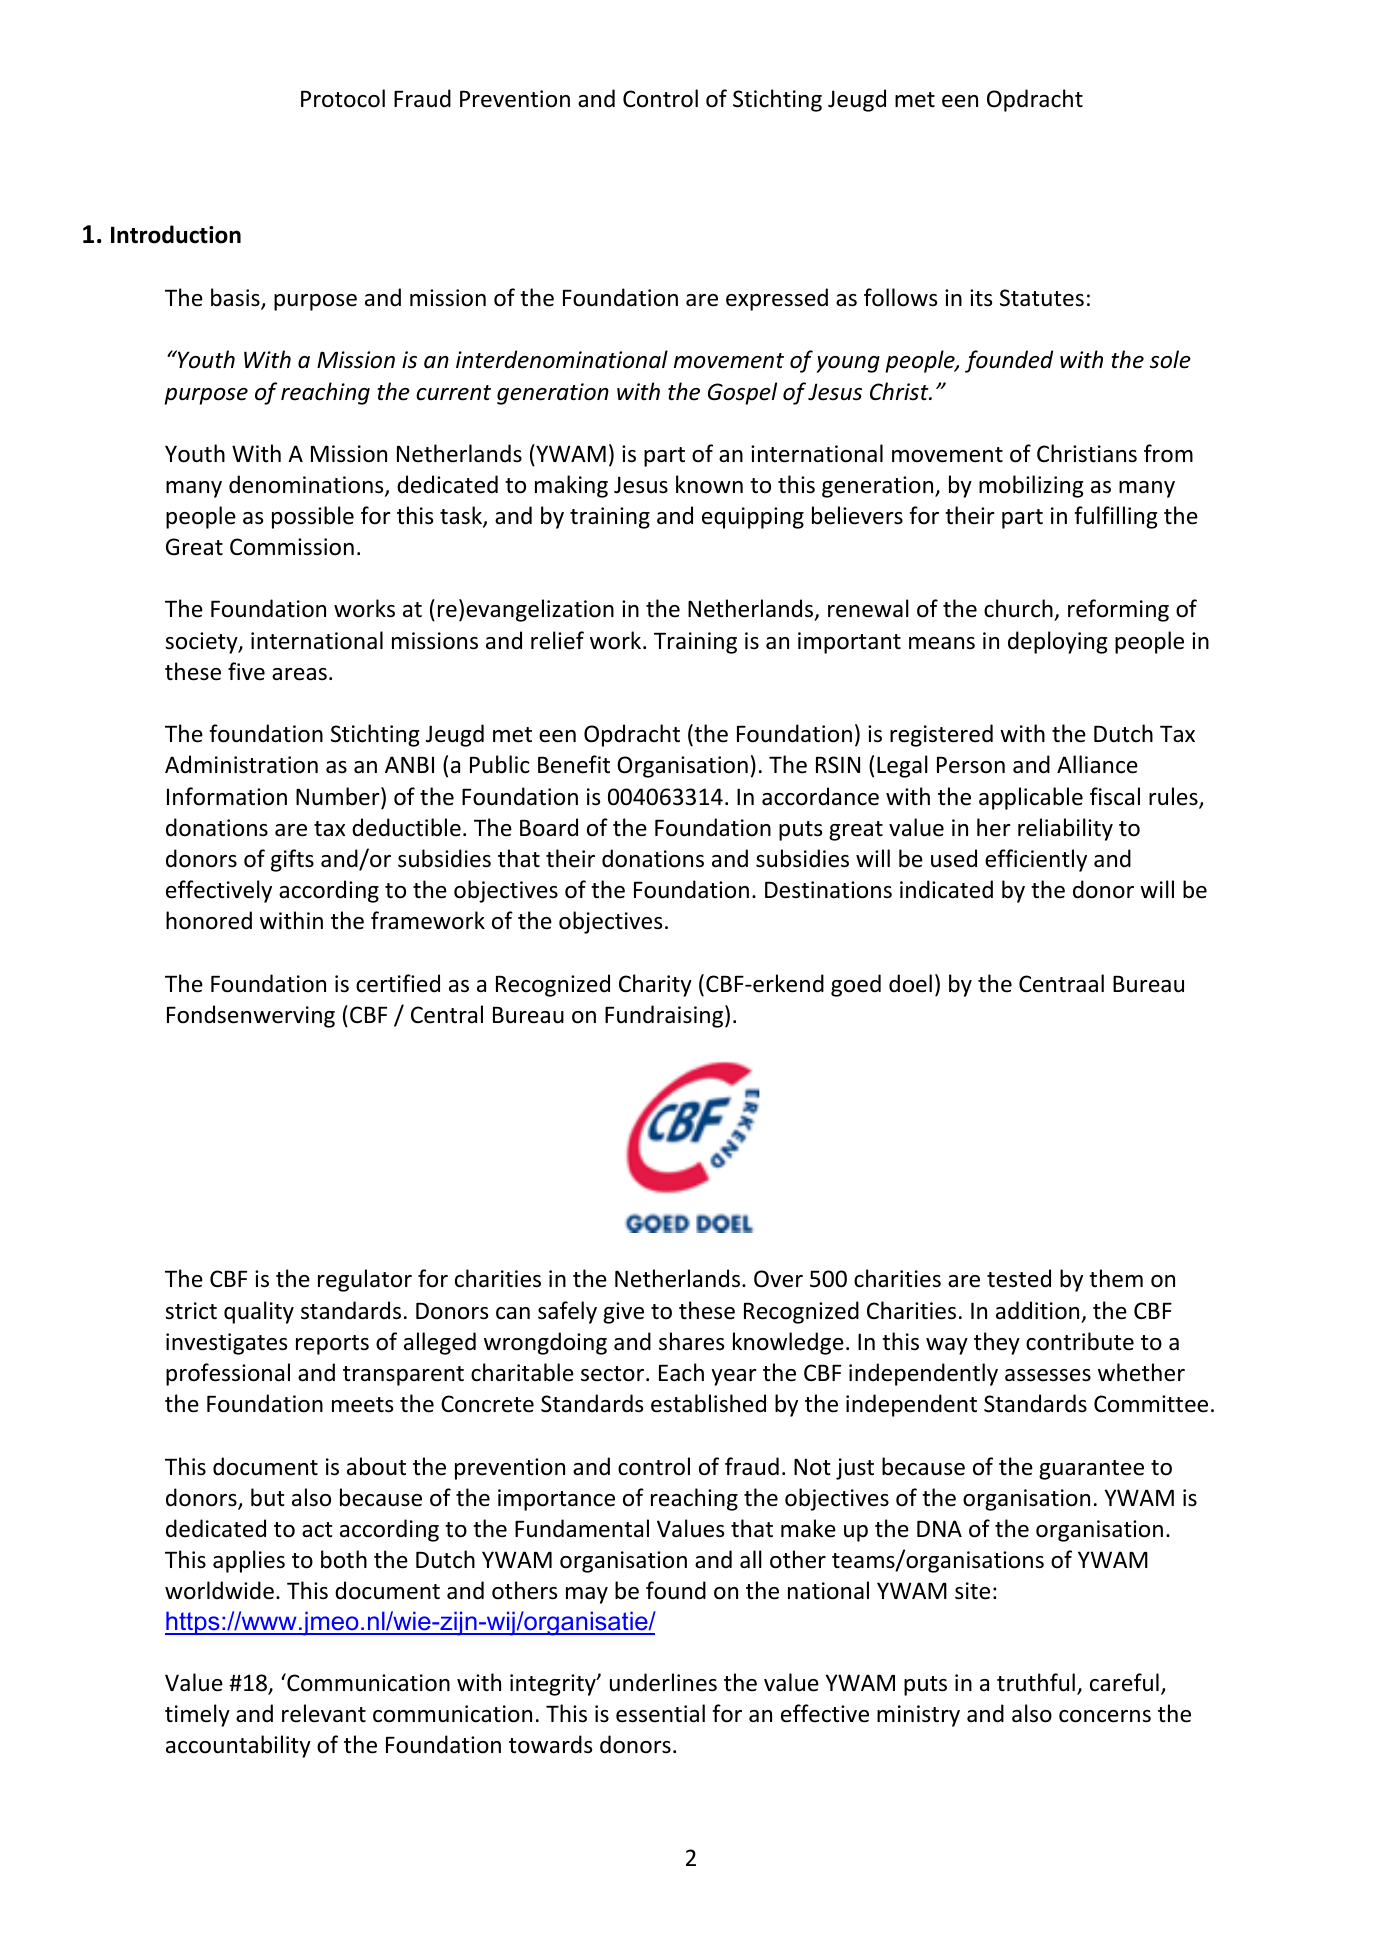 This screenshot has height=1954, width=1381. I want to click on Protocol, so click(343, 98).
